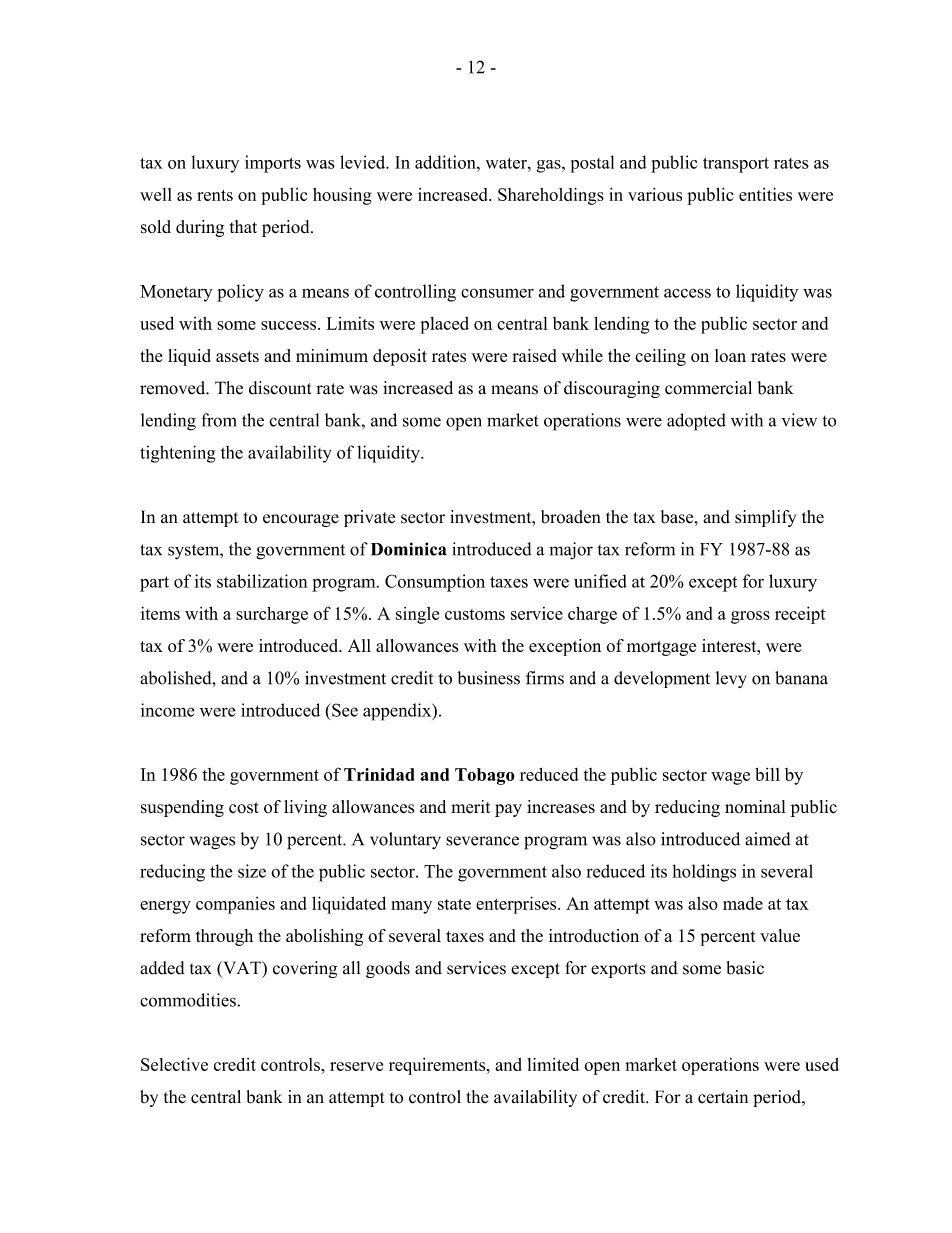 The width and height of the screenshot is (952, 1233). Describe the element at coordinates (475, 614) in the screenshot. I see `customs` at that location.
